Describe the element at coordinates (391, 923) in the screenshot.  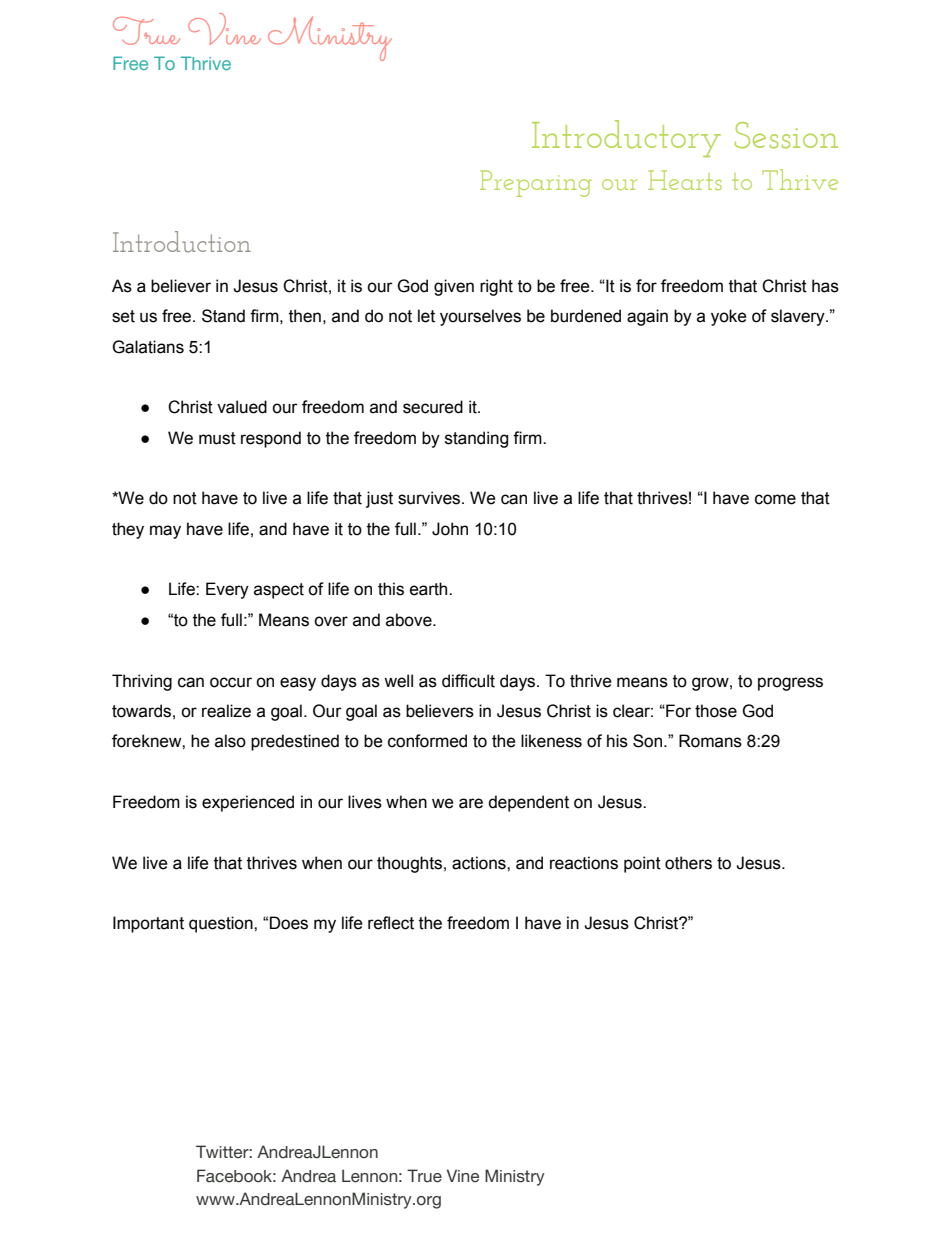
I see `reflect` at that location.
